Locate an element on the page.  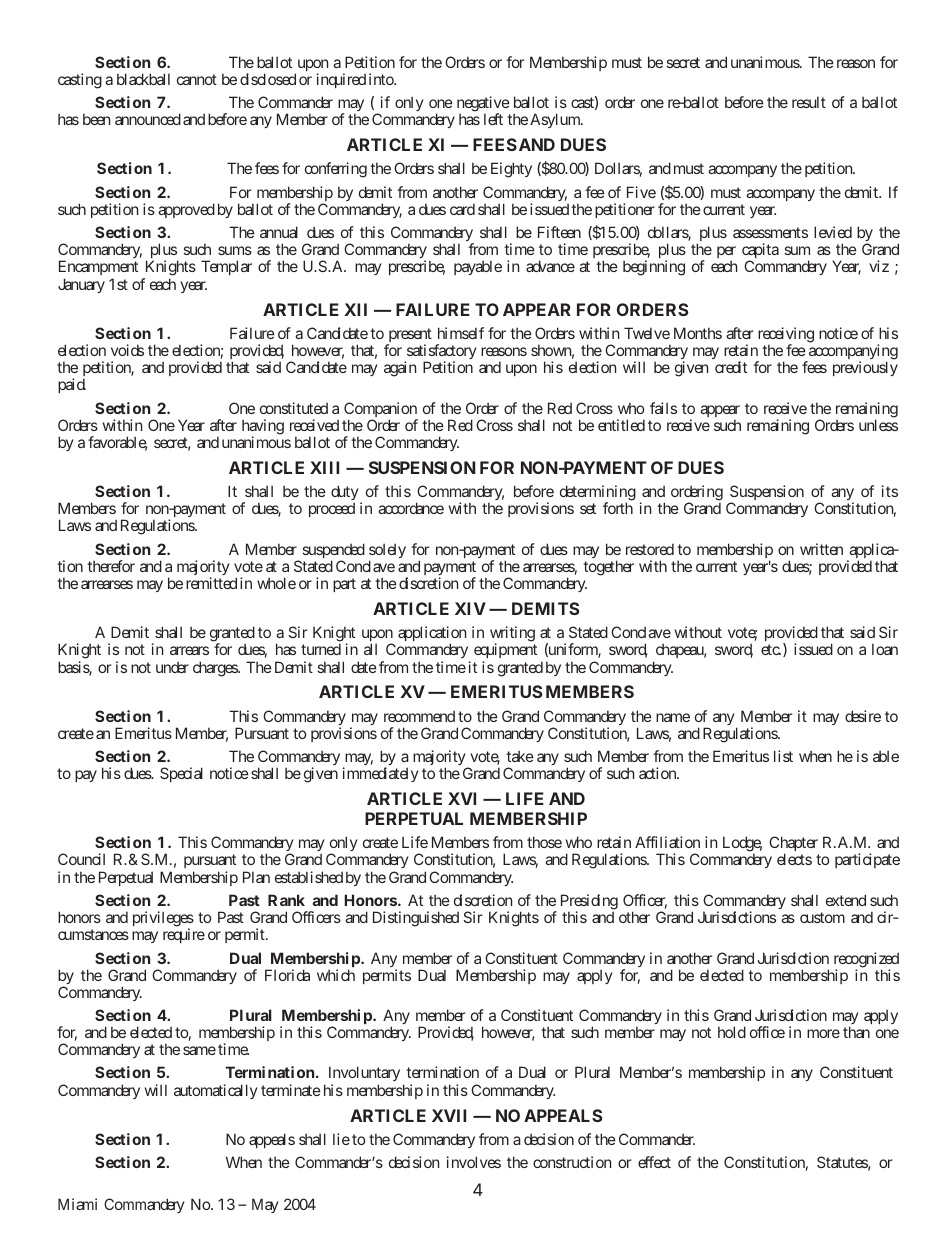
satisfactory is located at coordinates (441, 353).
